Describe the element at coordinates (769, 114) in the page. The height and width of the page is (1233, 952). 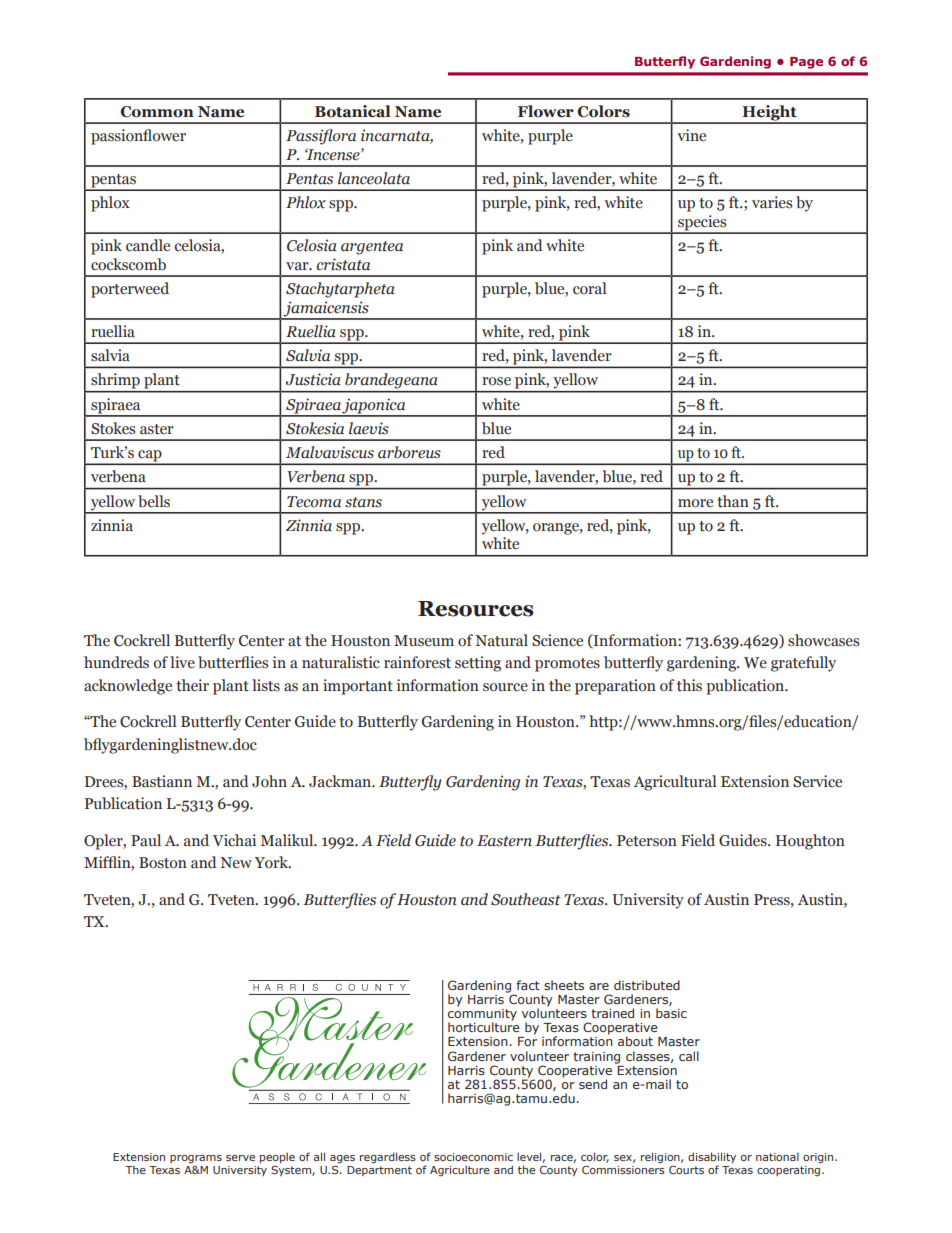
I see `Height` at that location.
